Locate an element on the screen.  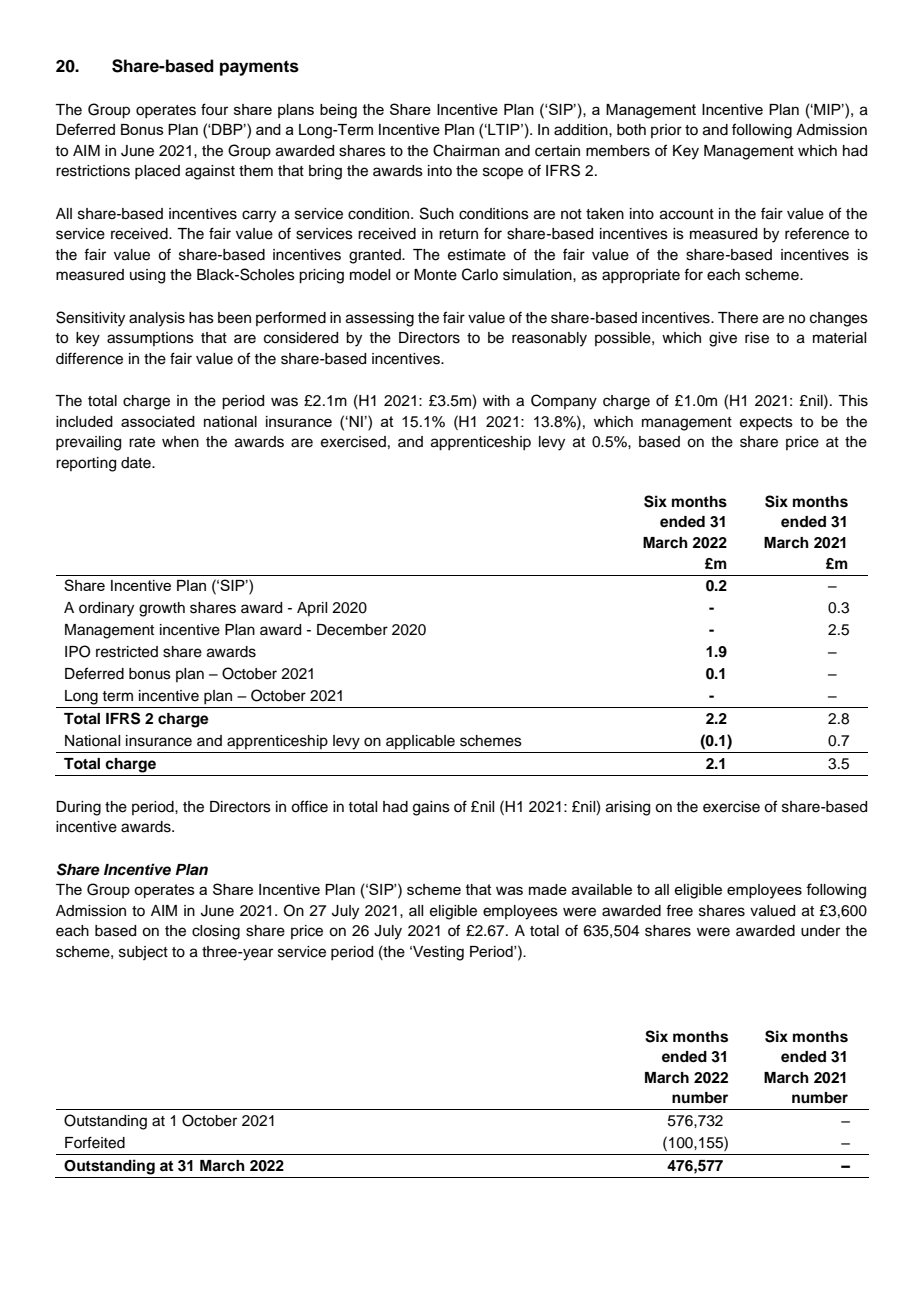
During is located at coordinates (78, 808).
